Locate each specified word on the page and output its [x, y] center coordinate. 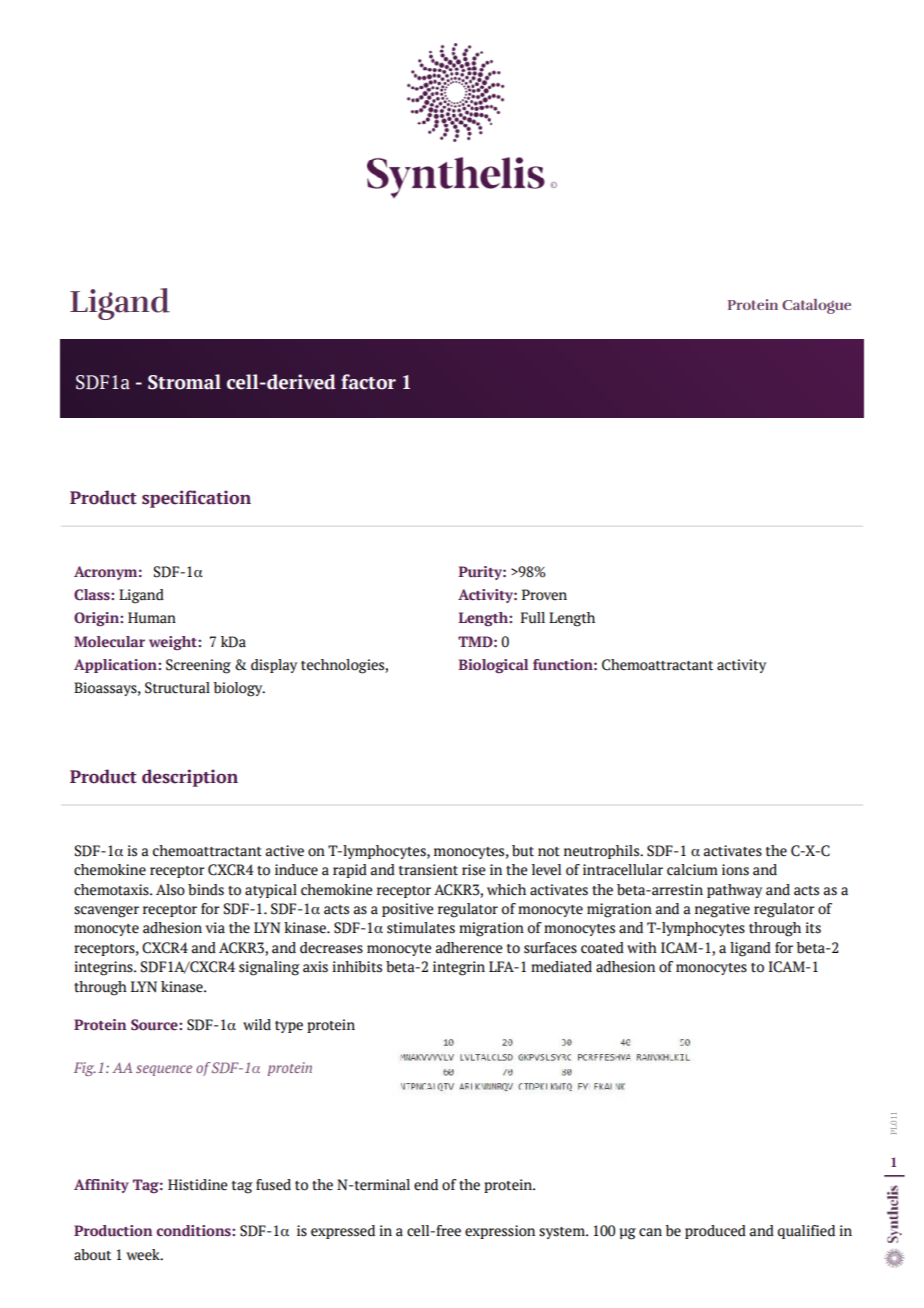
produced [715, 1232]
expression [500, 1232]
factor [368, 382]
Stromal [184, 382]
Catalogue [816, 306]
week [144, 1255]
